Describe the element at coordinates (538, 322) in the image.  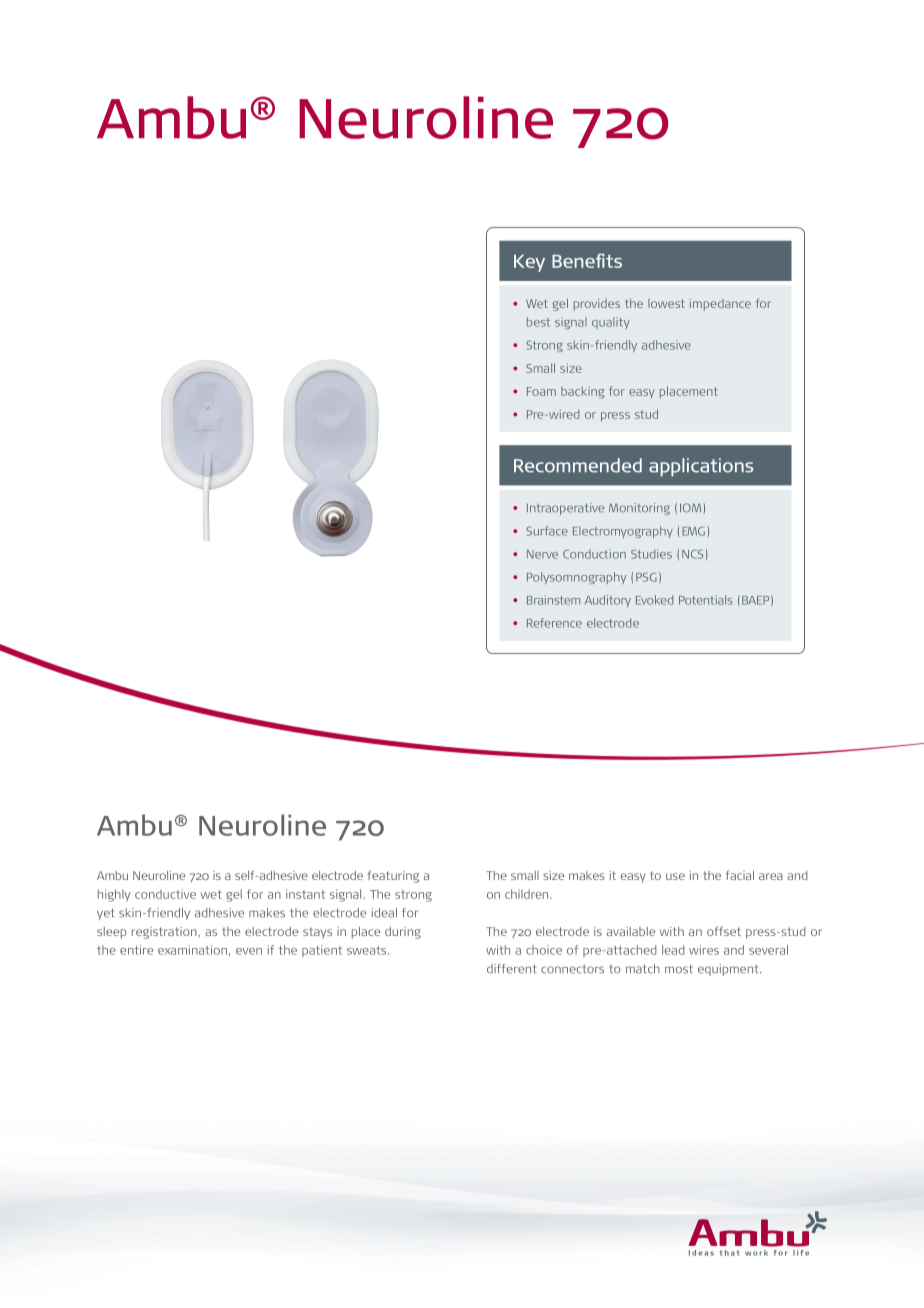
I see `best` at that location.
